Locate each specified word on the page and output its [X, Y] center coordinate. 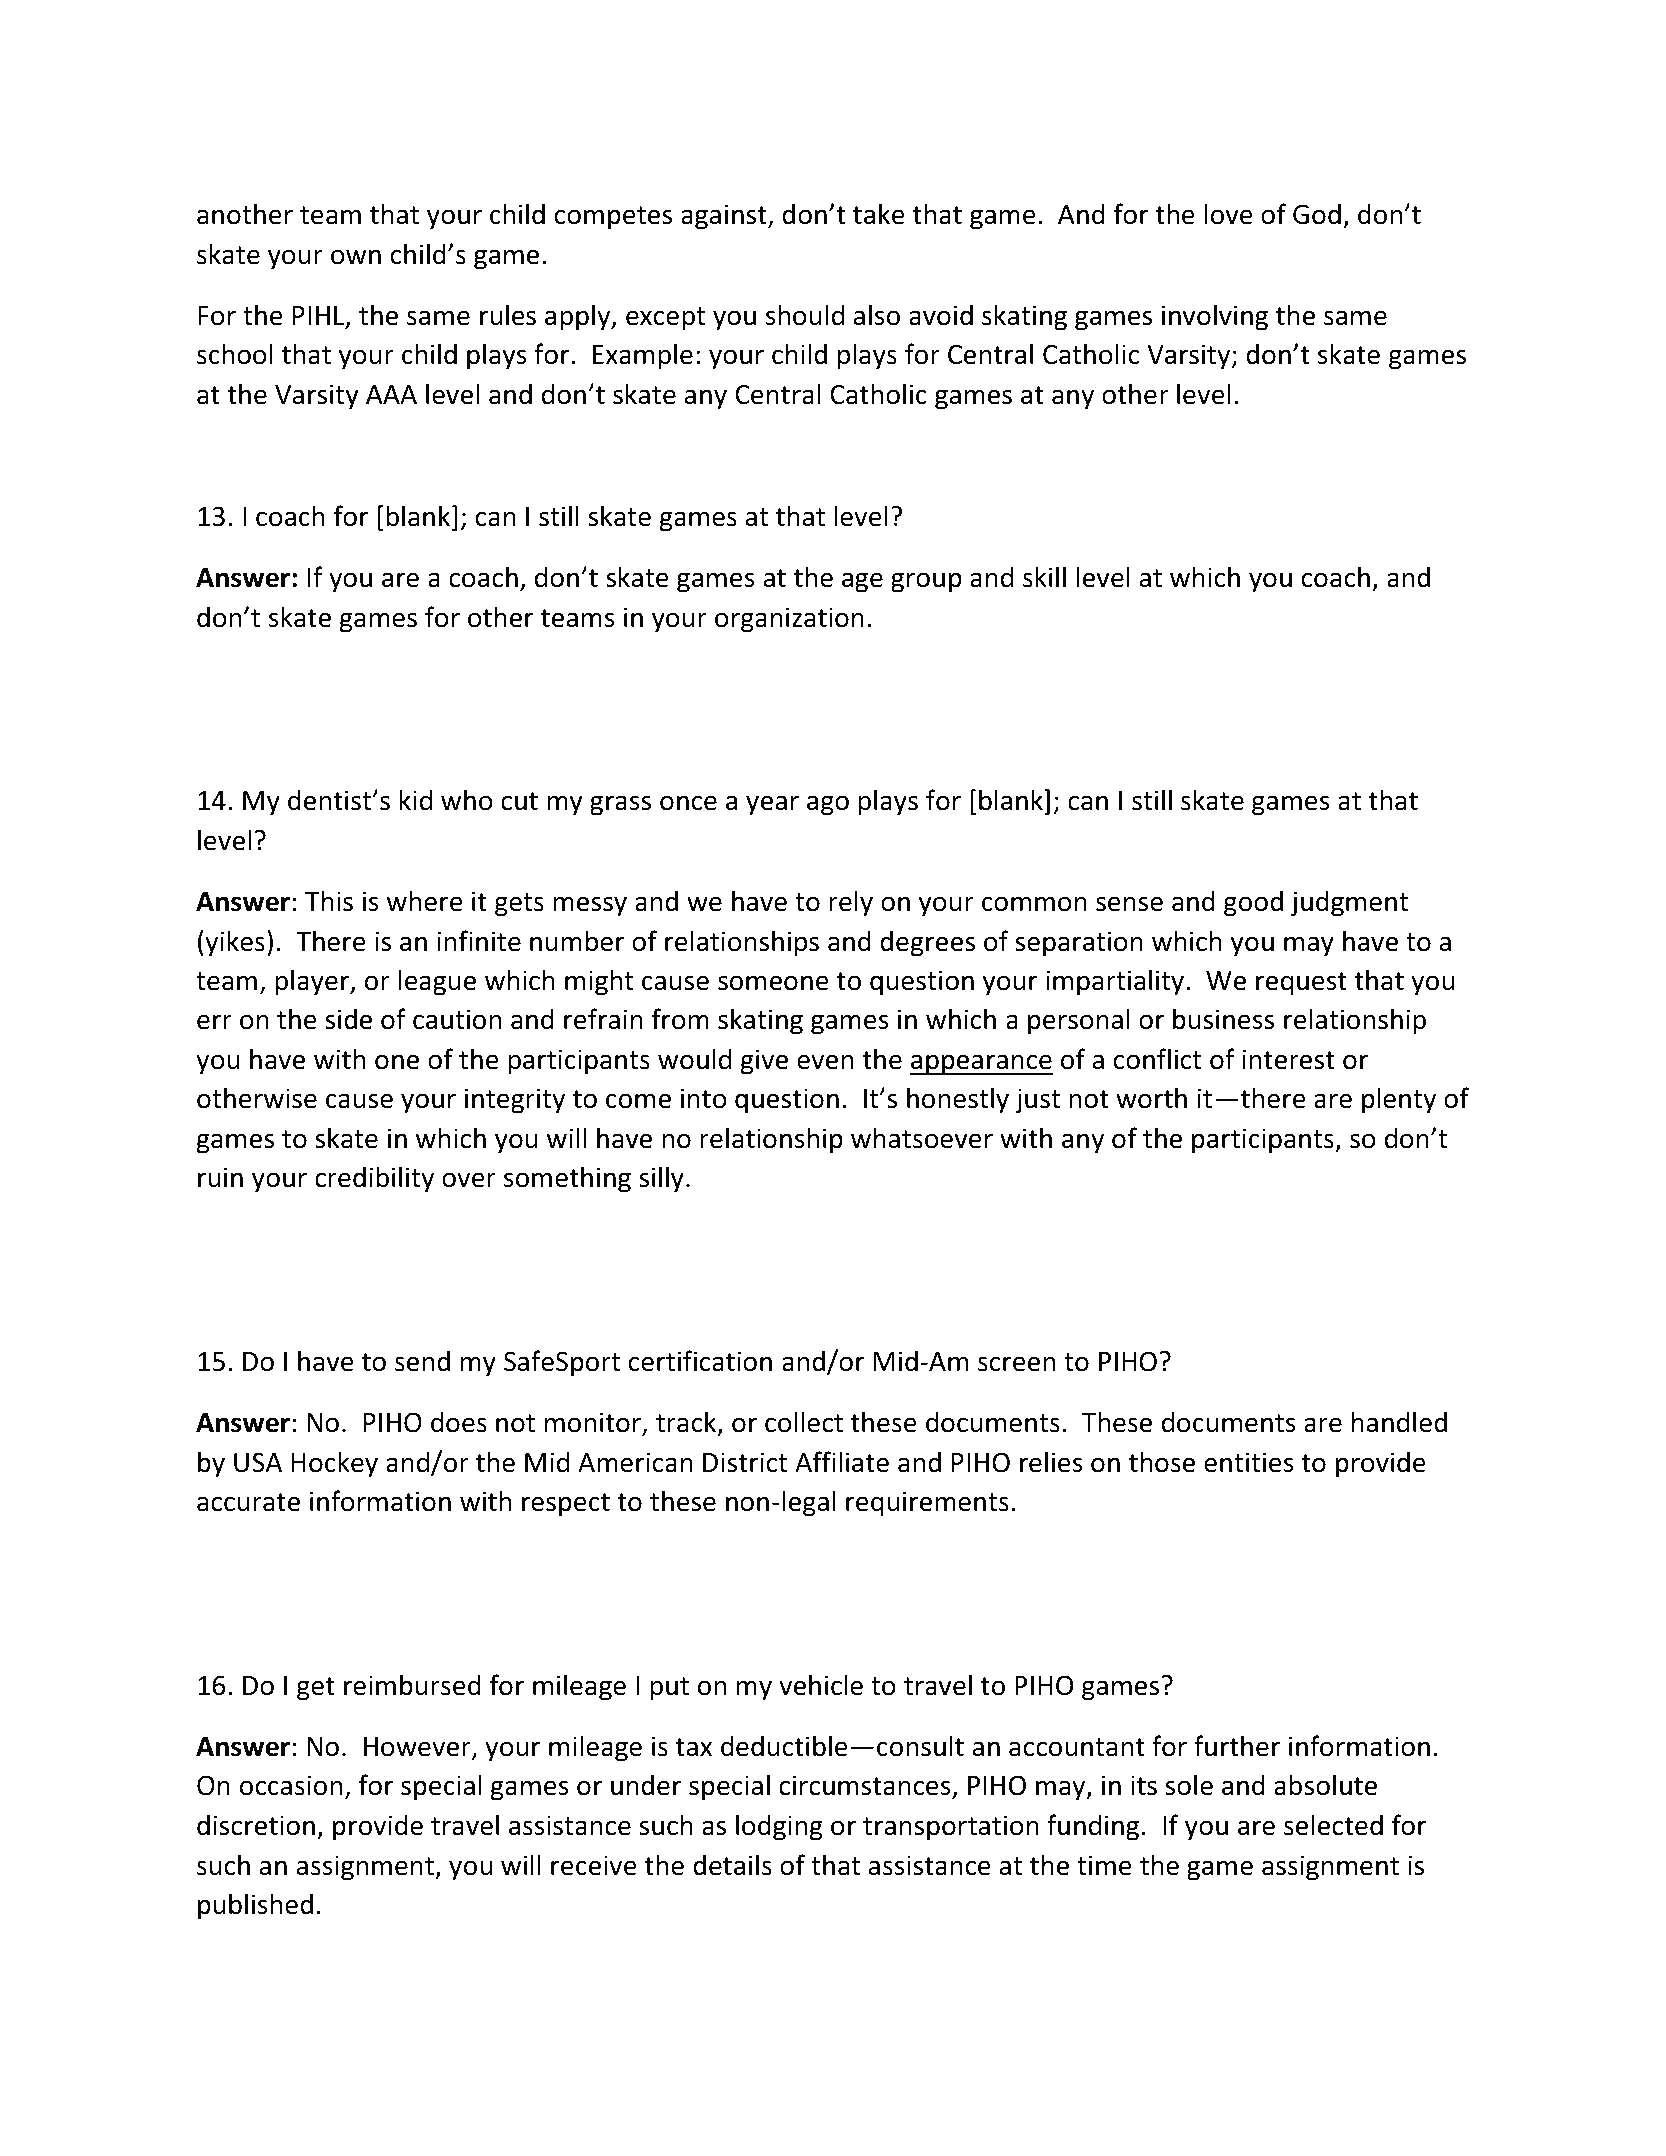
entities [1249, 1462]
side [348, 1019]
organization [789, 620]
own [356, 257]
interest [1288, 1059]
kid [416, 800]
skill [1044, 577]
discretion [256, 1825]
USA [258, 1462]
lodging [779, 1827]
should [805, 315]
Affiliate [842, 1462]
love [1228, 214]
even [825, 1062]
